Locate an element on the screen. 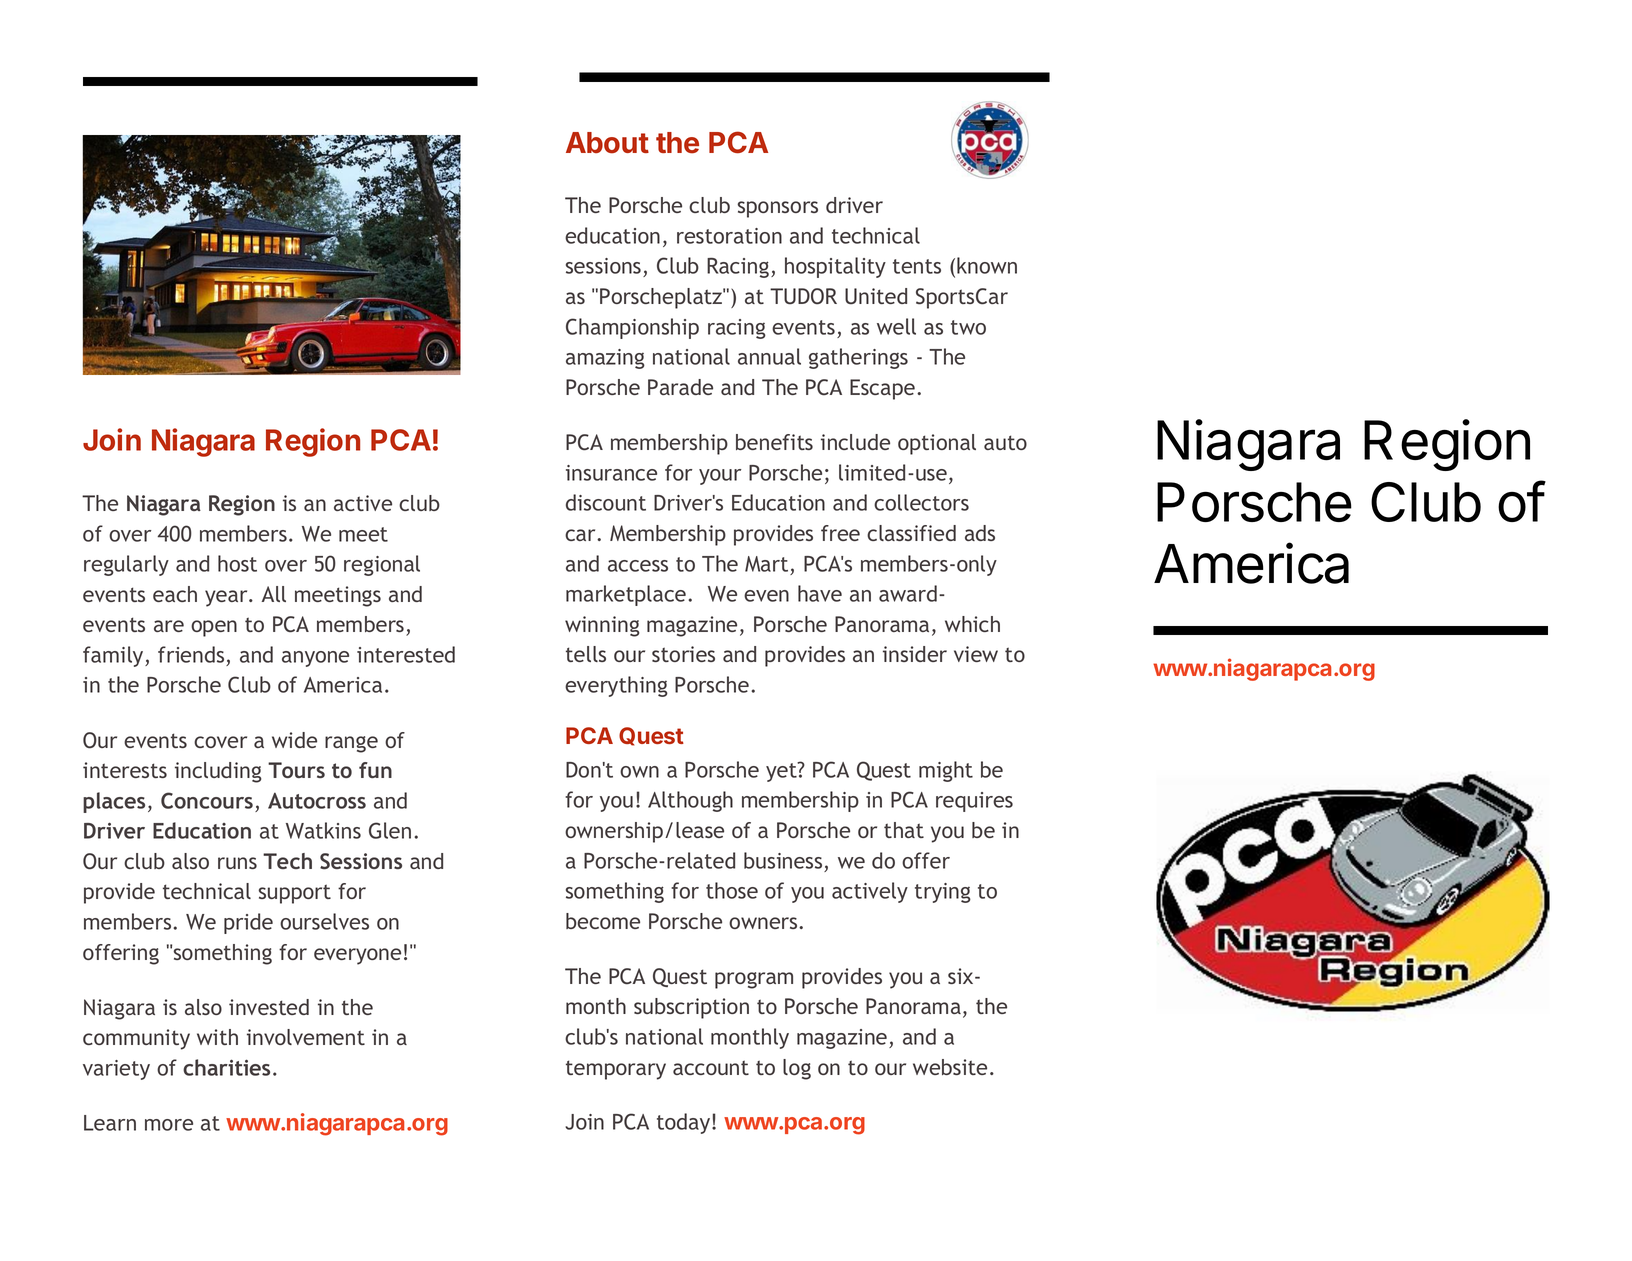 This screenshot has width=1632, height=1261. sponsors is located at coordinates (778, 209).
